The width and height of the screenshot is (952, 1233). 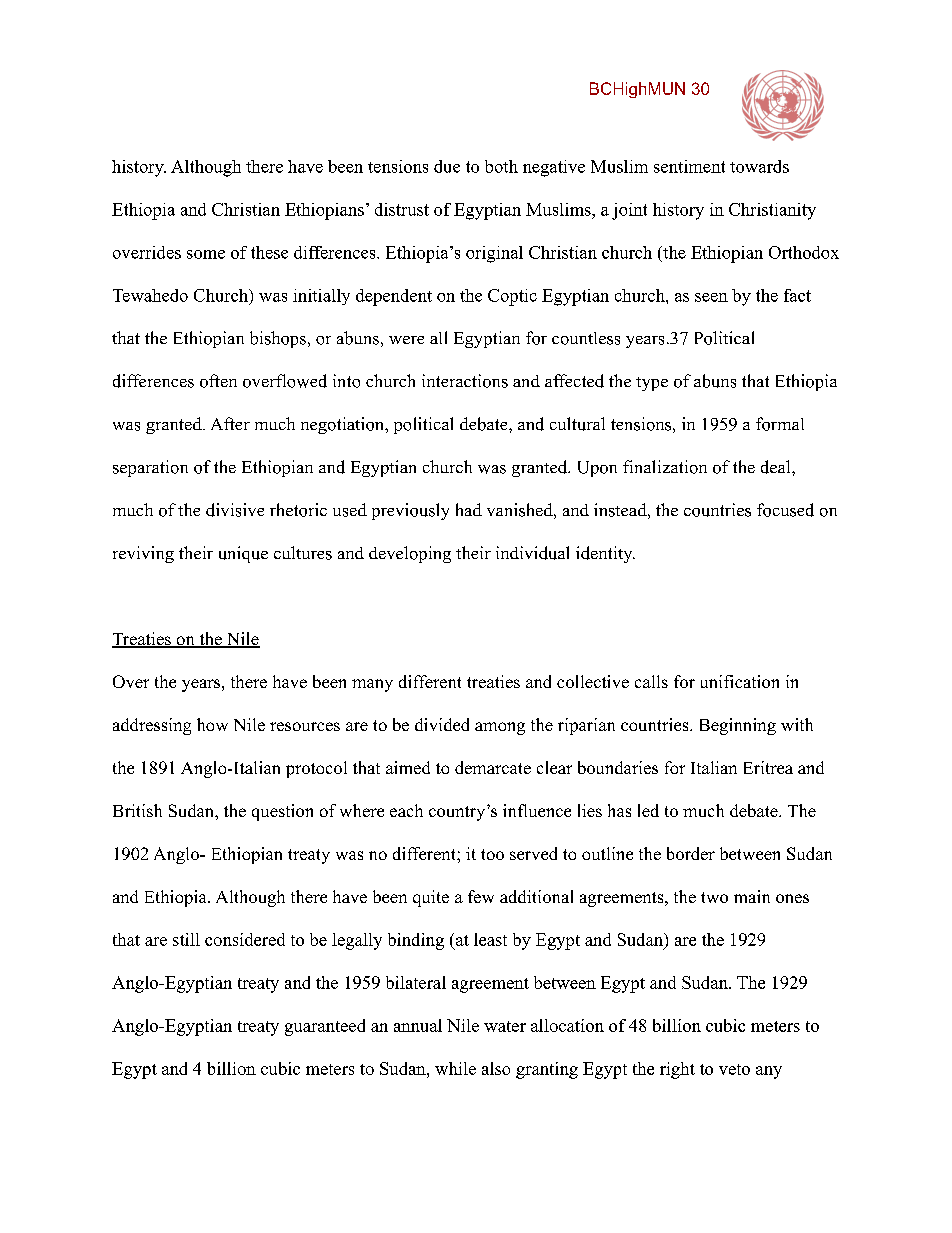 I want to click on guaranteed, so click(x=325, y=1027).
